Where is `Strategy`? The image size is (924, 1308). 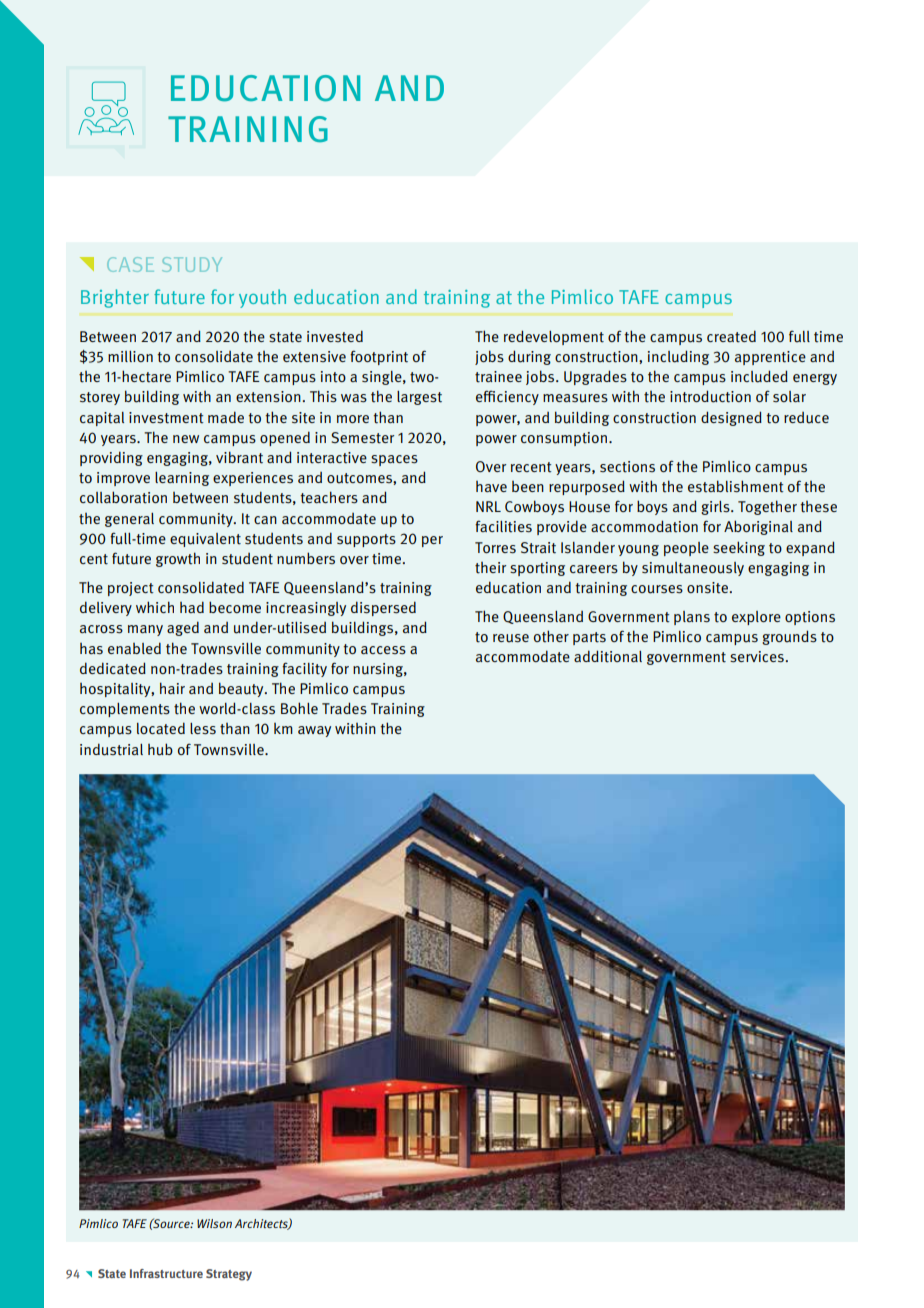
Strategy is located at coordinates (229, 1275).
